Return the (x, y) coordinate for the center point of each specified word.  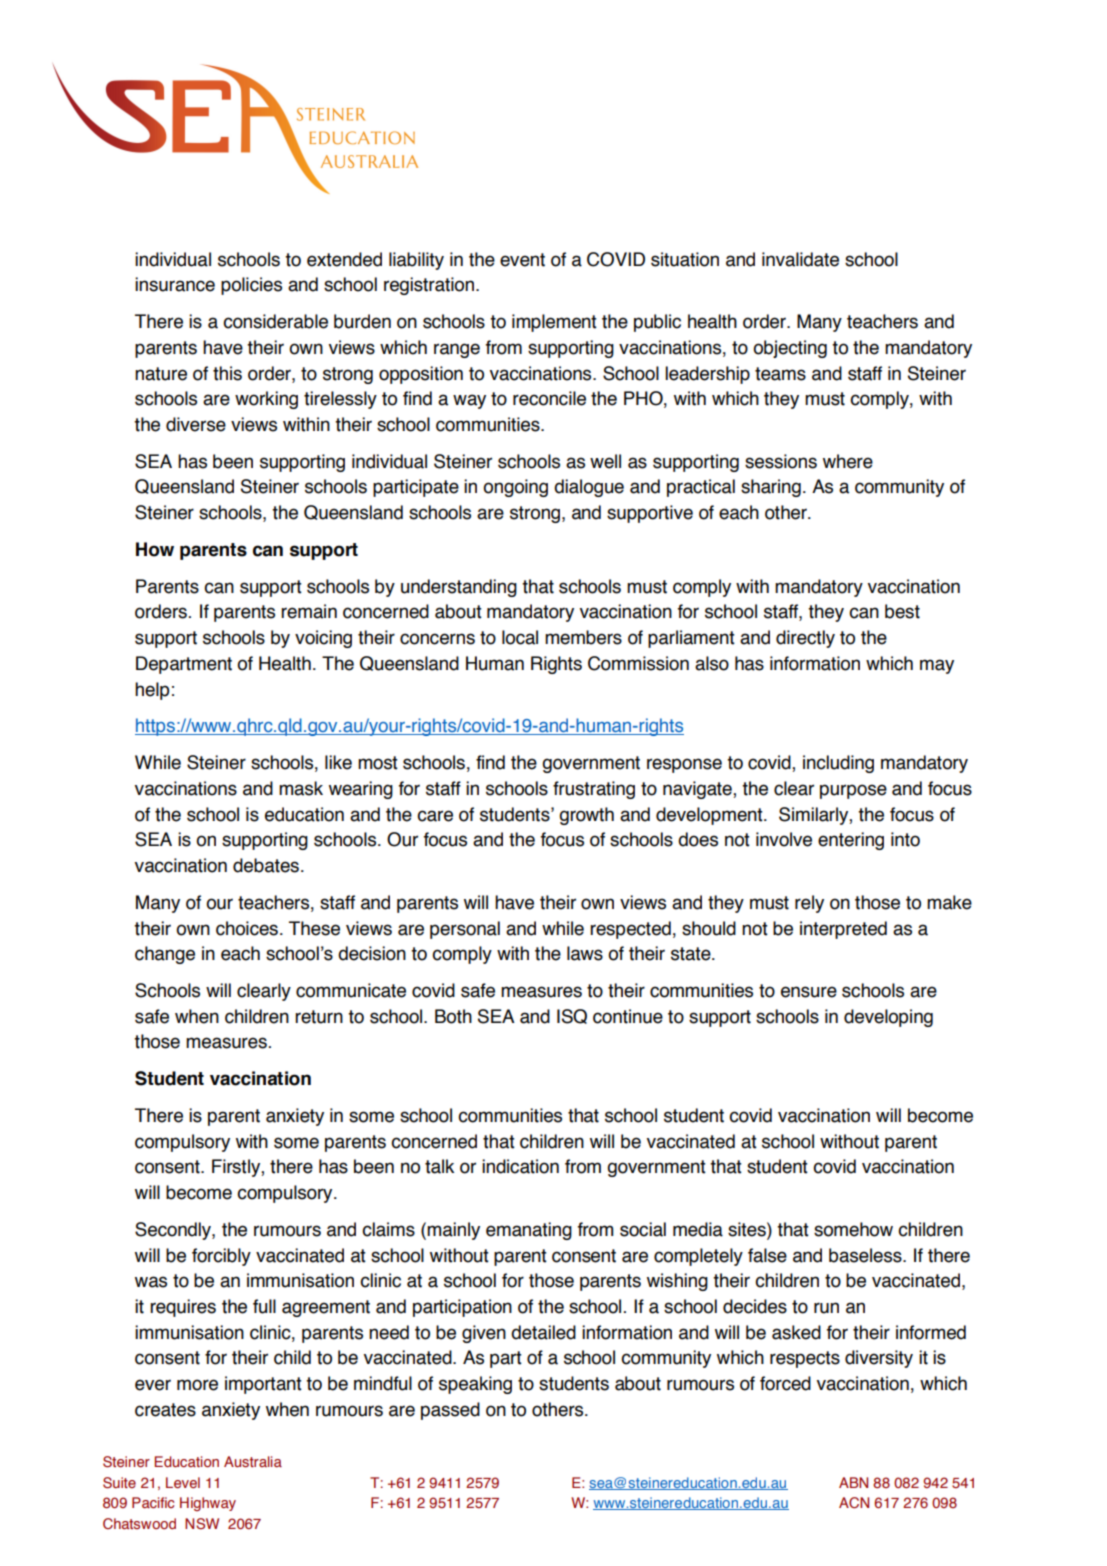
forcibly (221, 1257)
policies (251, 286)
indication (520, 1166)
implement (554, 323)
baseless (866, 1255)
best (902, 611)
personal (465, 930)
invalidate (800, 259)
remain (309, 611)
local (520, 637)
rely (809, 904)
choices (247, 928)
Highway (208, 1504)
